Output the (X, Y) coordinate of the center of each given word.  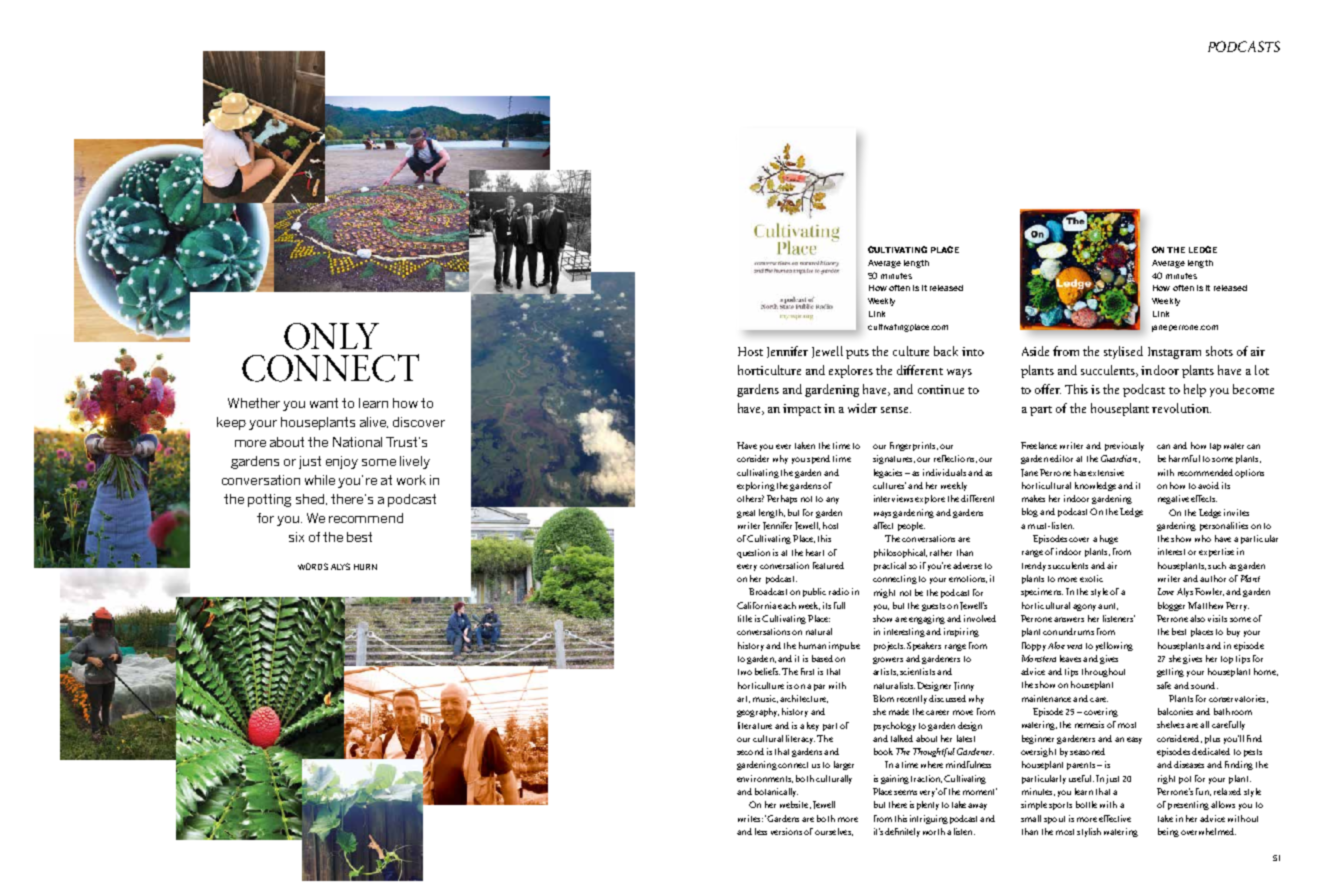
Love (1166, 591)
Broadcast (768, 591)
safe (1164, 685)
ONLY (331, 336)
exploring (756, 486)
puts (857, 354)
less (761, 831)
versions (786, 831)
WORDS (313, 566)
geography (758, 712)
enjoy (342, 462)
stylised (1123, 352)
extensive (1106, 472)
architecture (804, 699)
